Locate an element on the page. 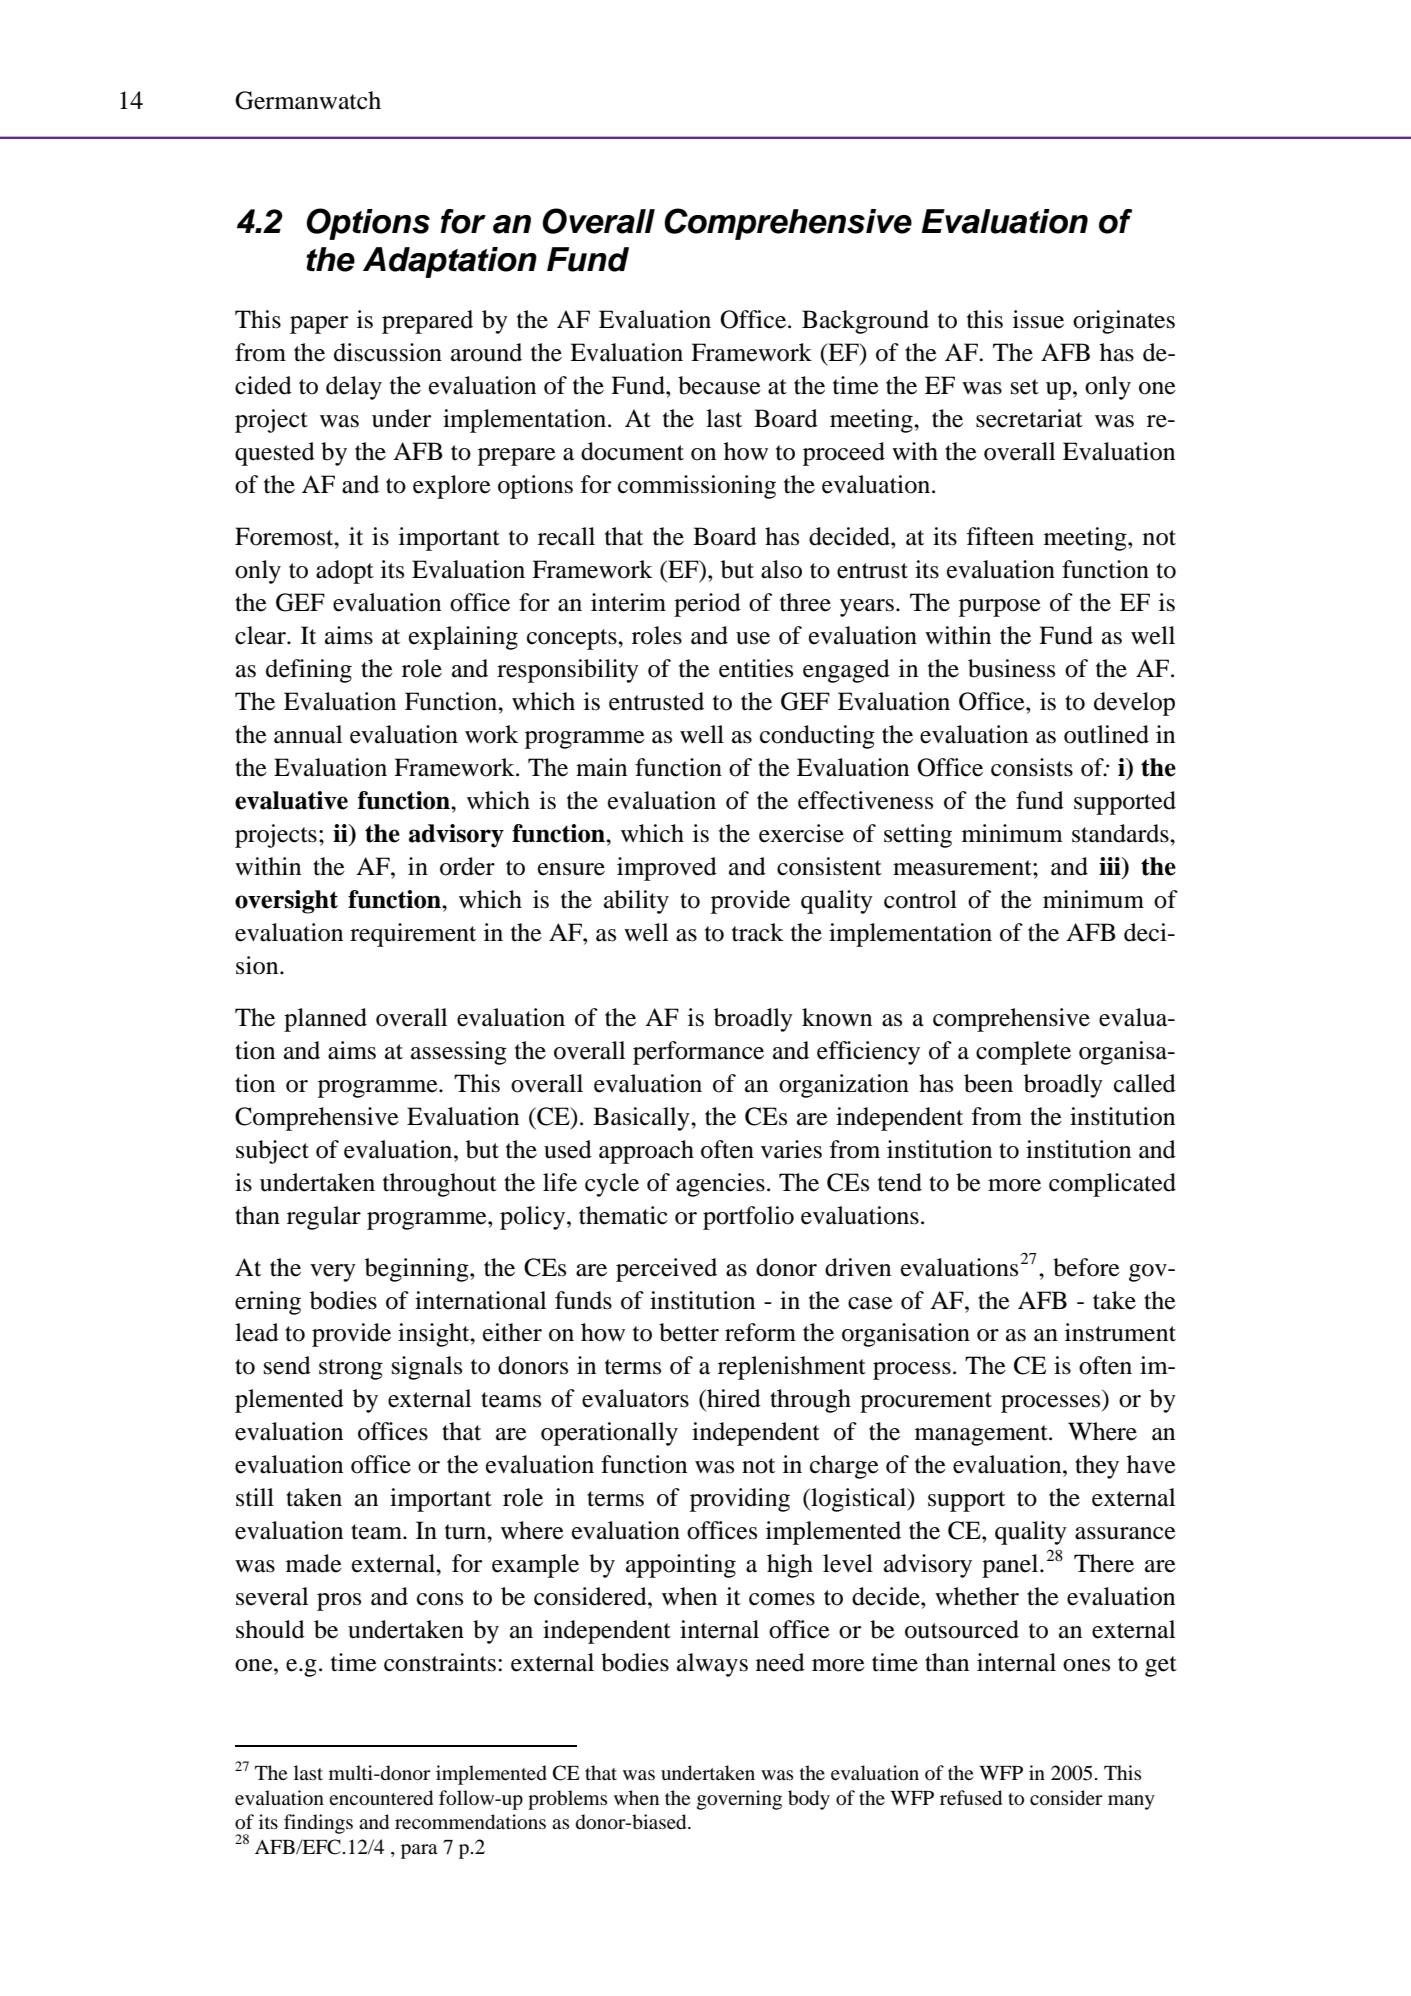  they is located at coordinates (1097, 1467).
